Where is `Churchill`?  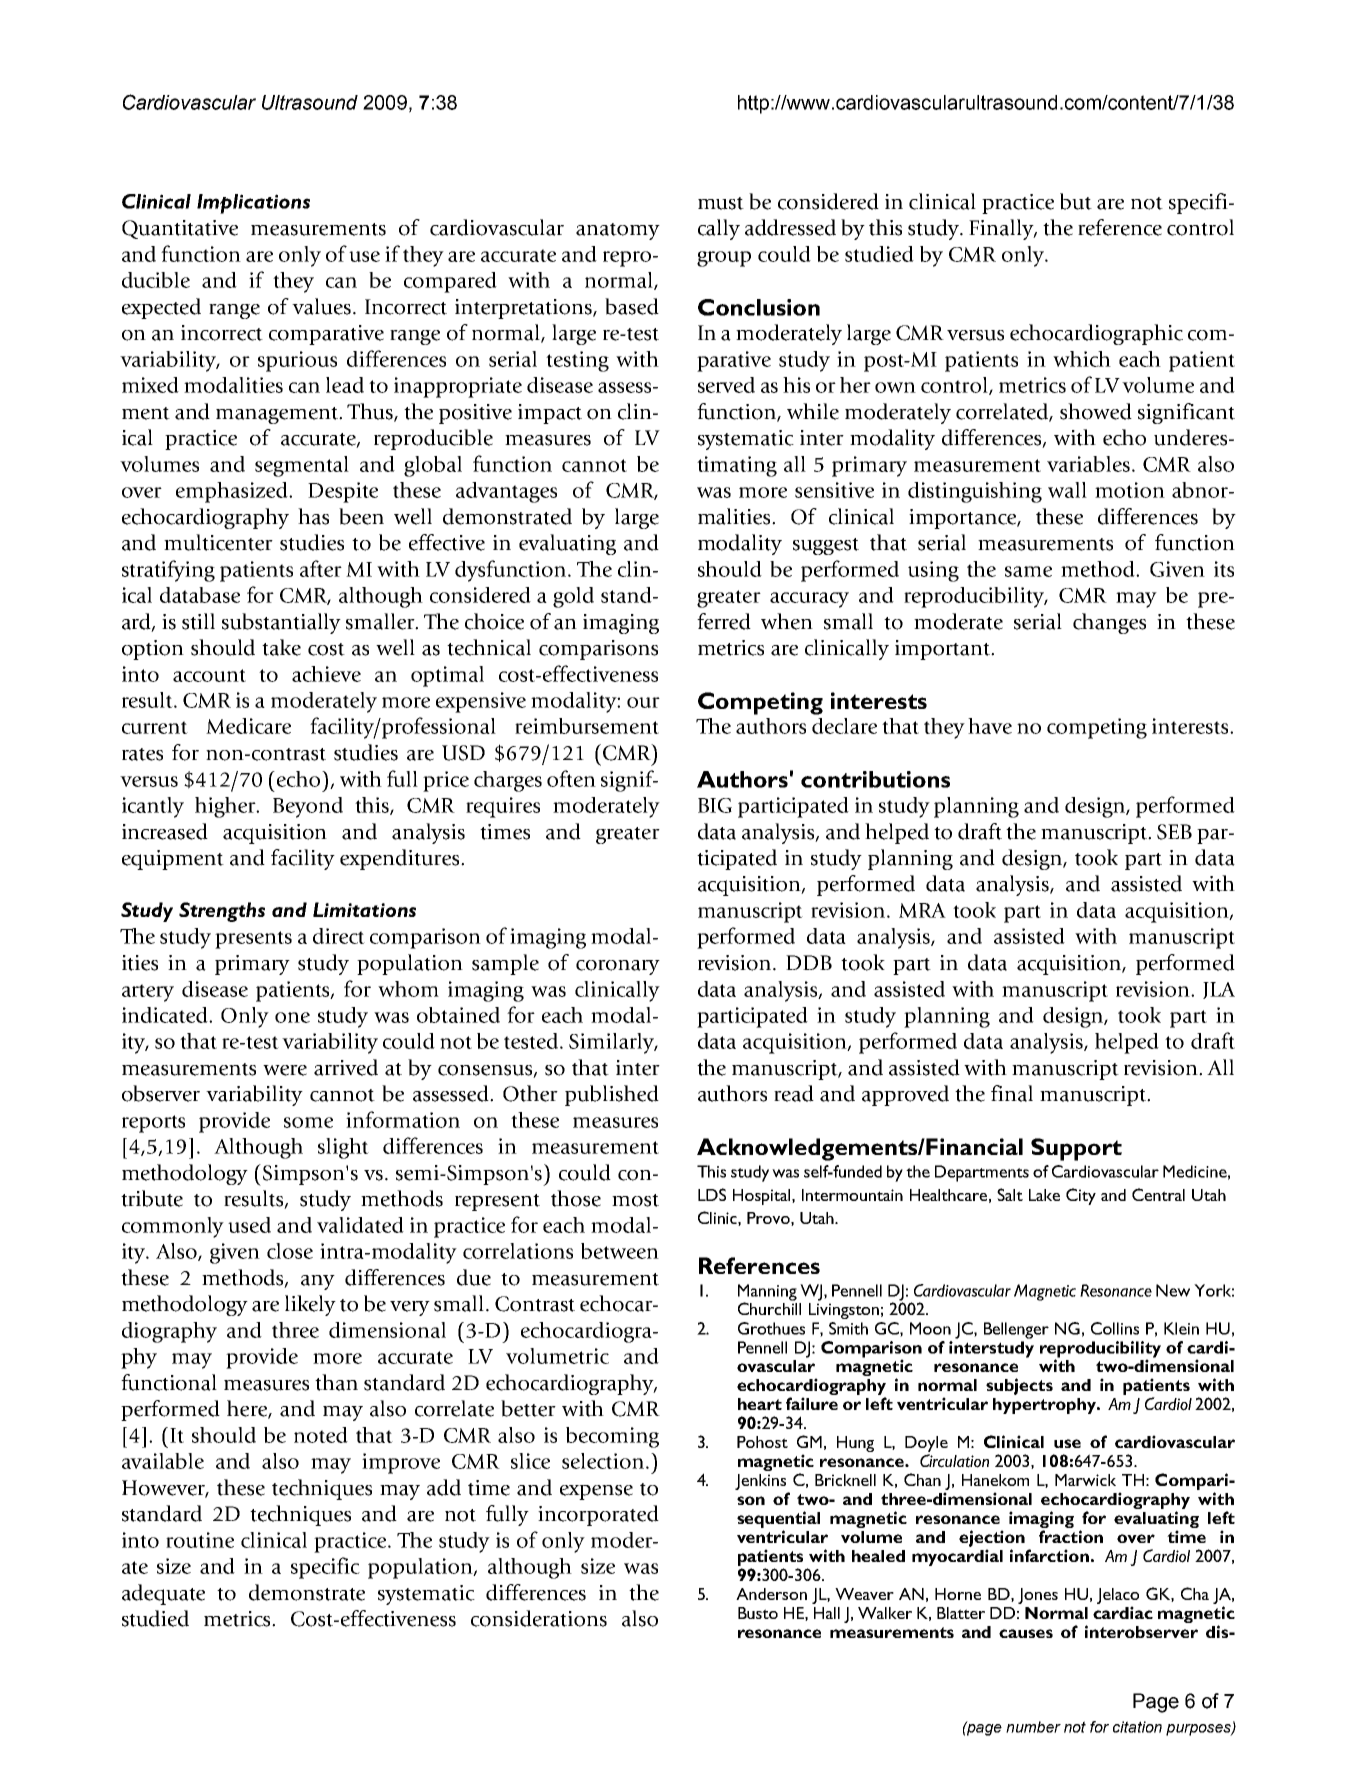
Churchill is located at coordinates (769, 1307).
